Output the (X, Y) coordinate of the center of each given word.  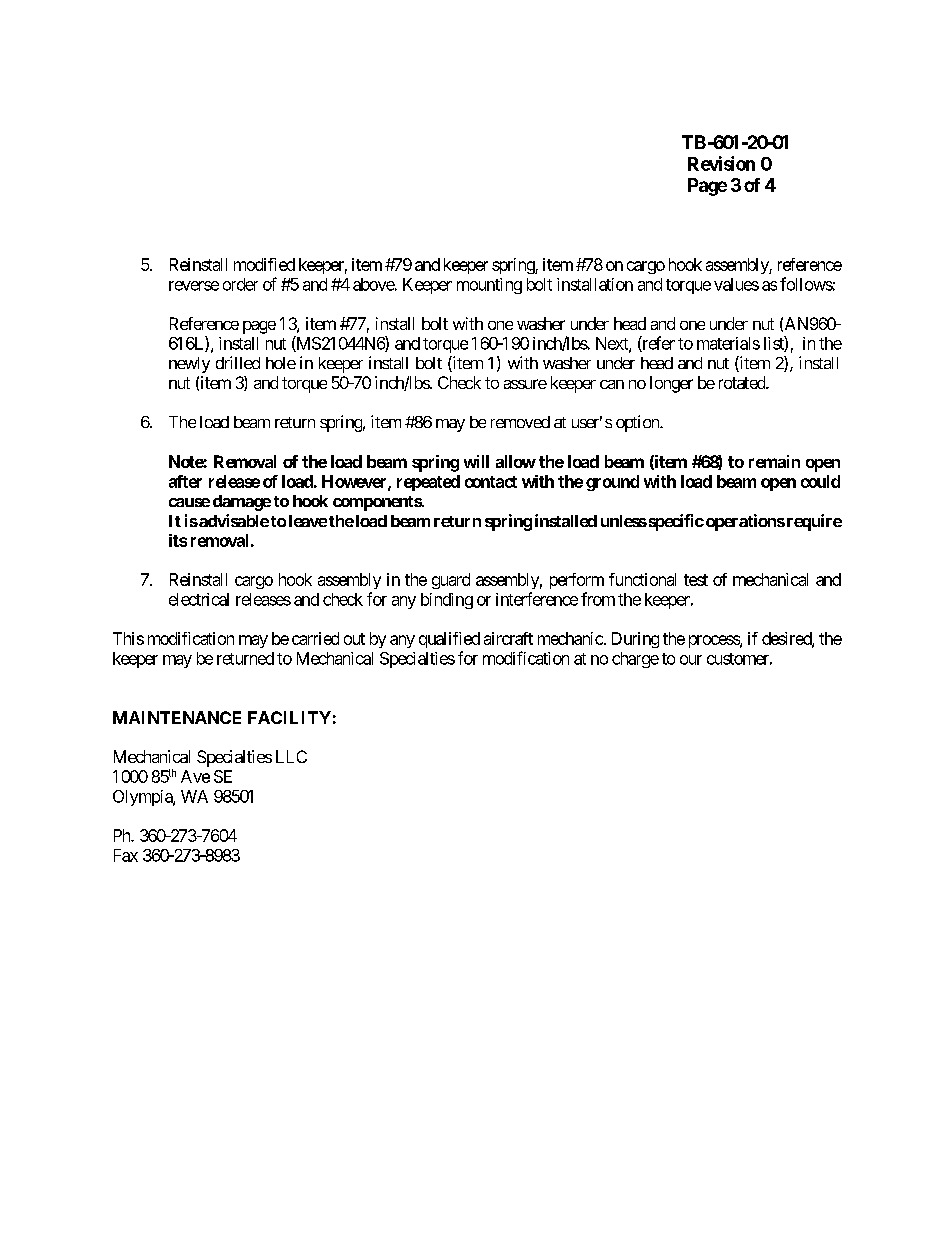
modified (264, 264)
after (185, 481)
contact (491, 482)
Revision (721, 163)
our (691, 660)
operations (745, 522)
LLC (291, 756)
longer (671, 384)
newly (189, 365)
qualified (449, 640)
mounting (489, 286)
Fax (126, 855)
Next (613, 344)
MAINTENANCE (177, 717)
